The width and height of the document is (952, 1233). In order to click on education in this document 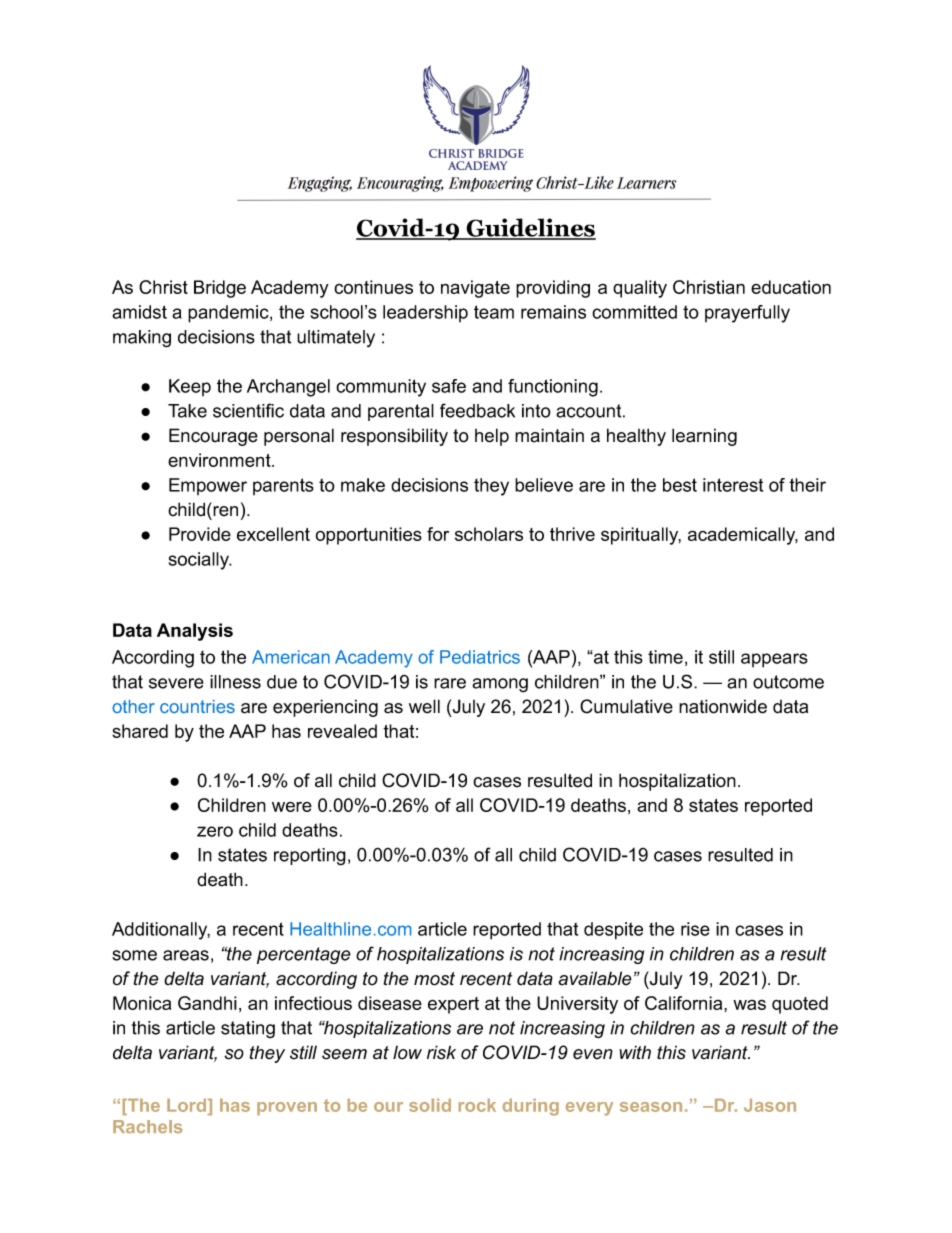, I will do `click(791, 287)`.
